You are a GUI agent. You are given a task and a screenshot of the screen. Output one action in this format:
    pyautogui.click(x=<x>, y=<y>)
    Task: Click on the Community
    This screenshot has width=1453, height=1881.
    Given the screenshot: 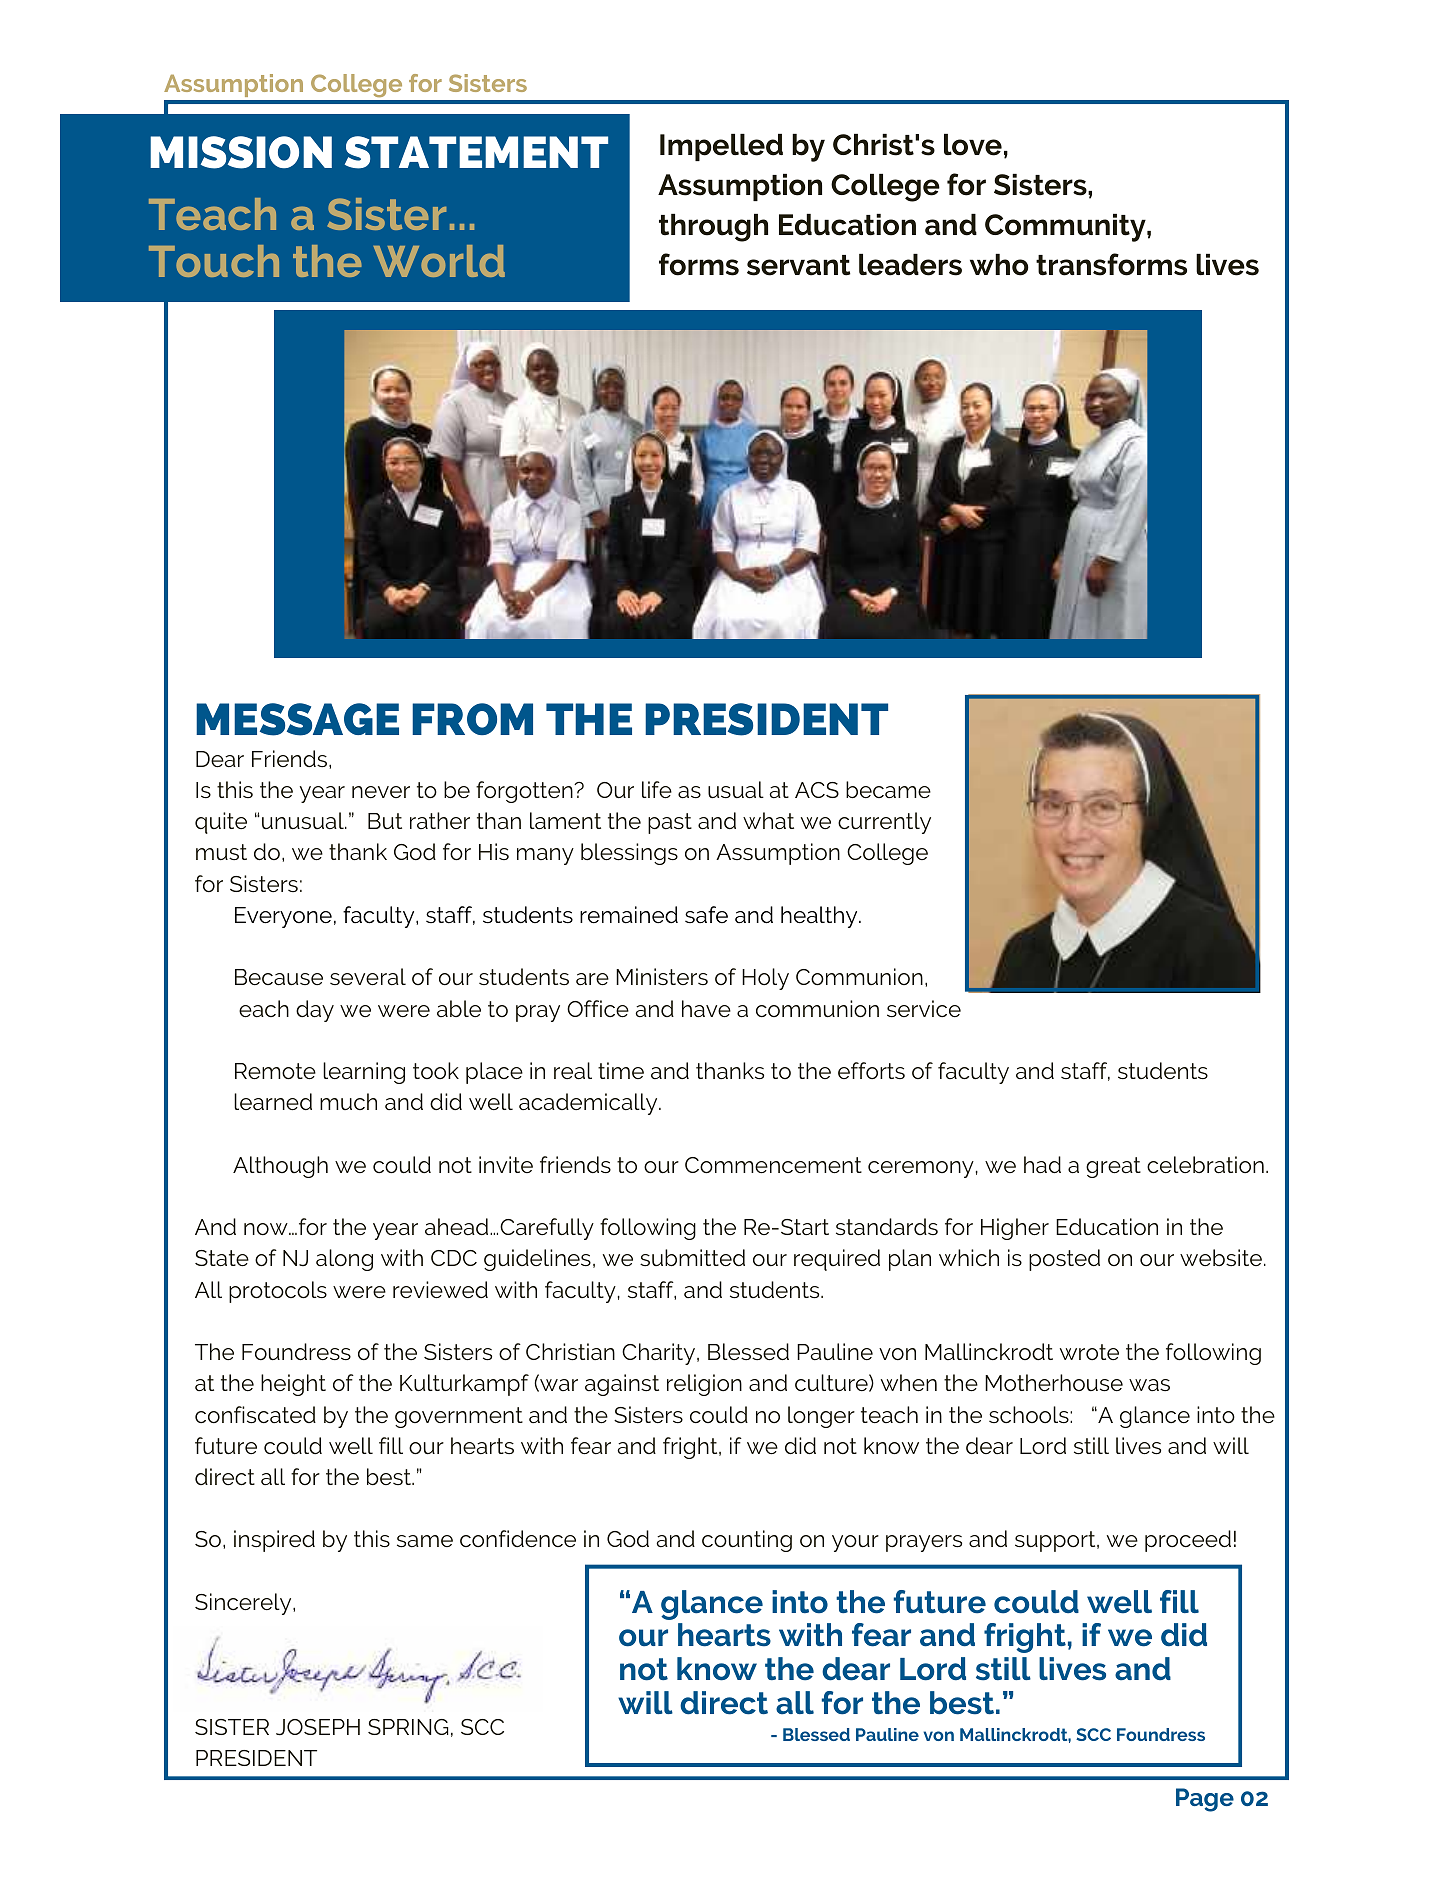 What is the action you would take?
    pyautogui.click(x=1066, y=228)
